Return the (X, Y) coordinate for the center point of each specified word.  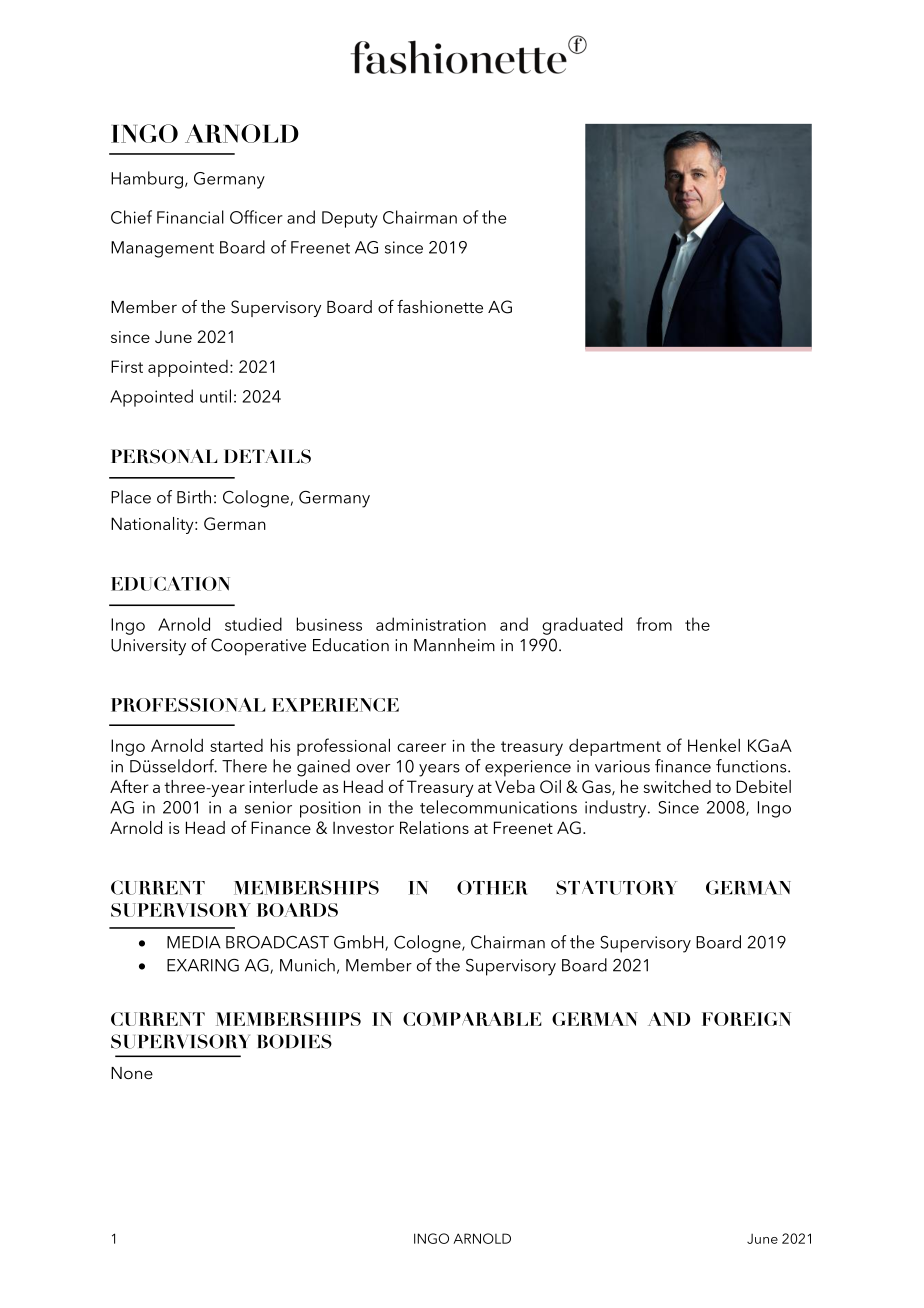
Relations (434, 827)
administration (431, 624)
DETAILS (267, 456)
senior (268, 807)
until (215, 396)
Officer (256, 217)
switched (677, 786)
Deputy (350, 219)
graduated (582, 626)
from (654, 624)
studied (253, 624)
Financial (190, 217)
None (132, 1073)
